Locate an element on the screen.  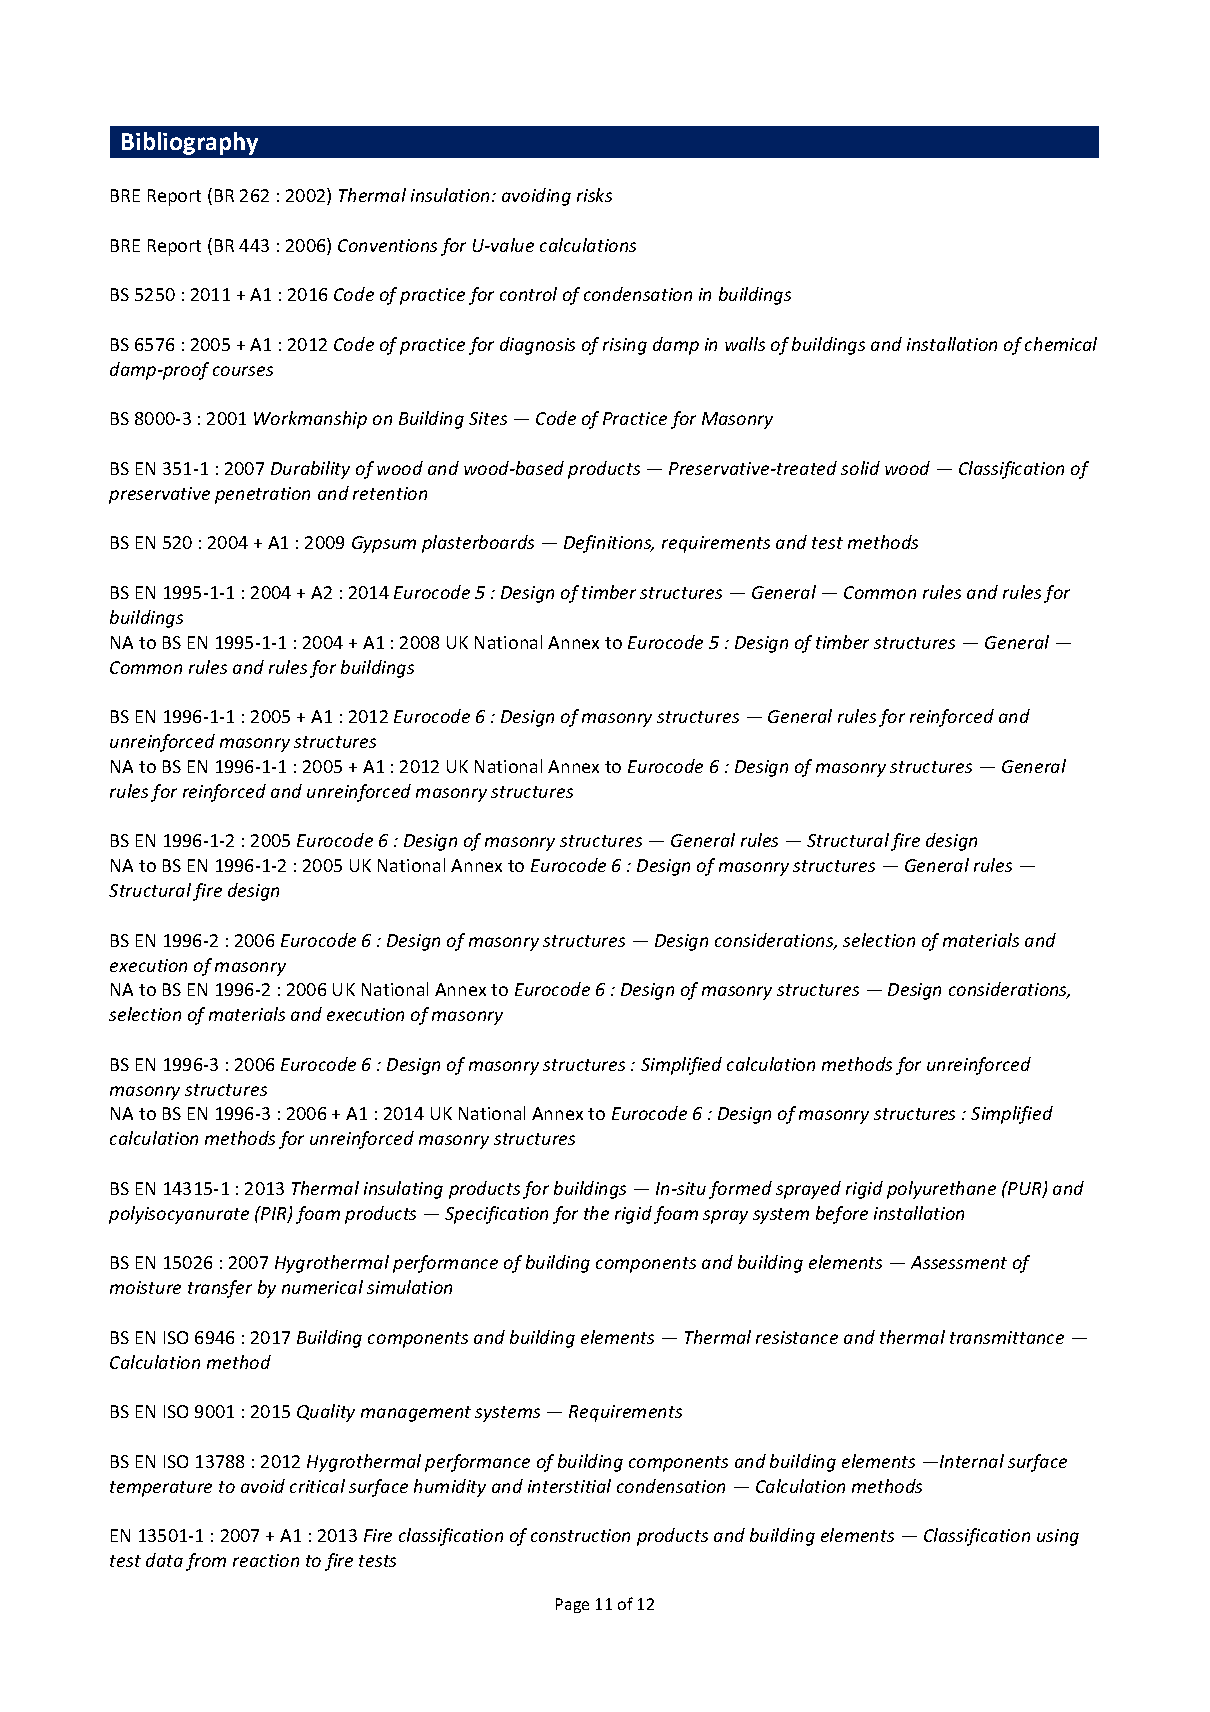
Conventions is located at coordinates (387, 245).
